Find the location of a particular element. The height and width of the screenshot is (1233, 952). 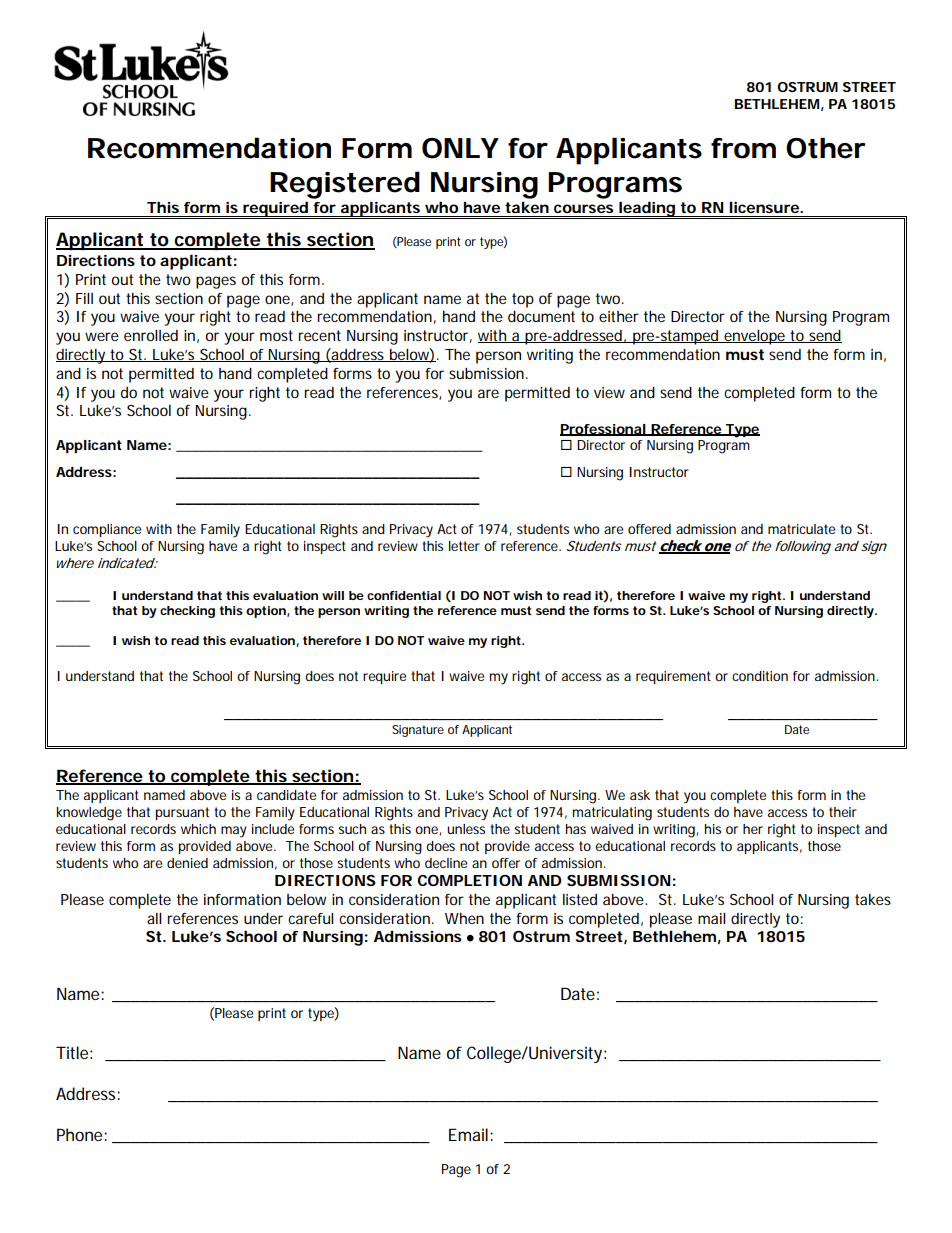

takes is located at coordinates (873, 899).
